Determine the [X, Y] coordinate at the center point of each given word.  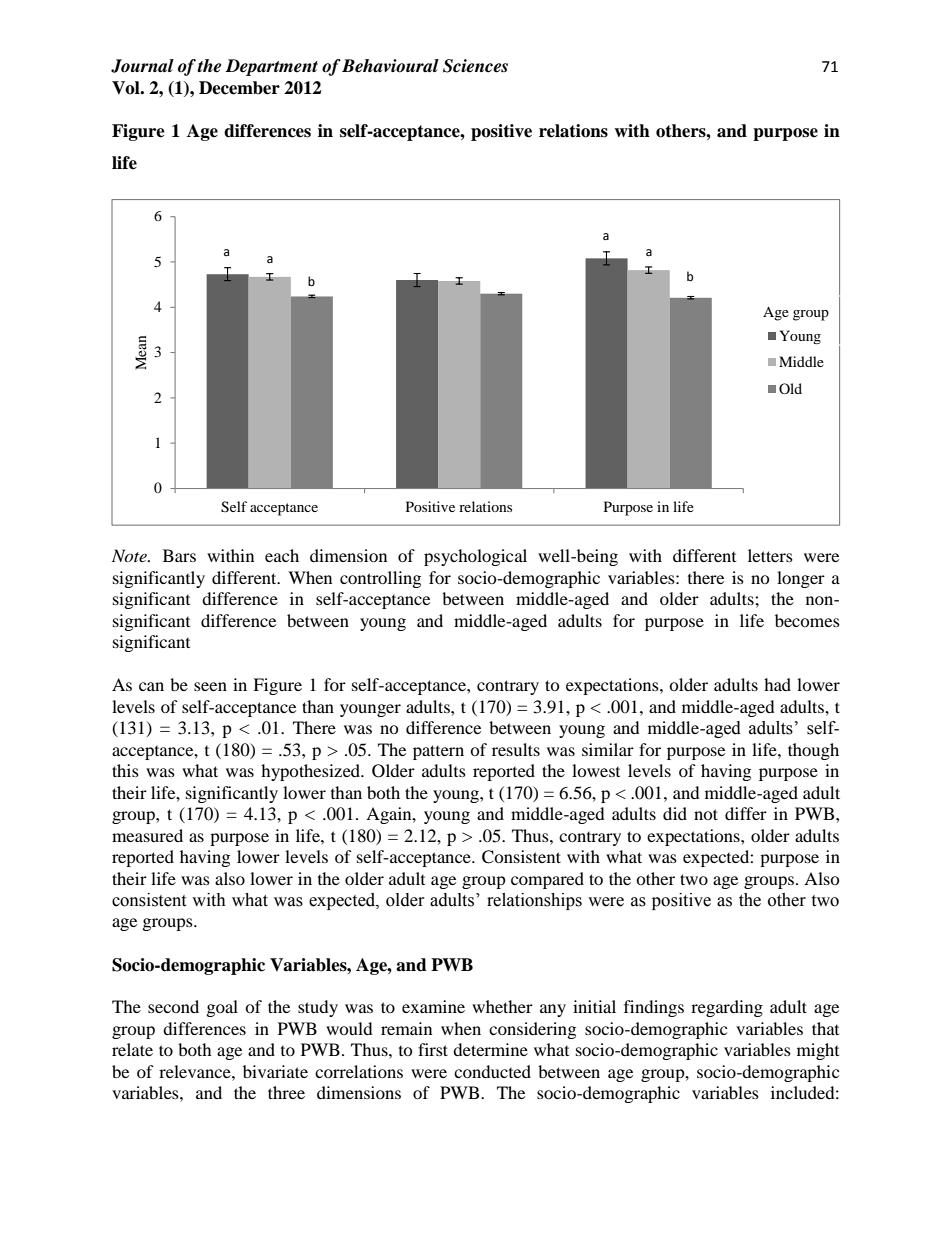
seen [210, 686]
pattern [438, 752]
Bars [179, 555]
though [813, 751]
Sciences [475, 66]
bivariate [275, 1071]
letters [770, 555]
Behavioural [390, 66]
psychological [475, 557]
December [239, 88]
